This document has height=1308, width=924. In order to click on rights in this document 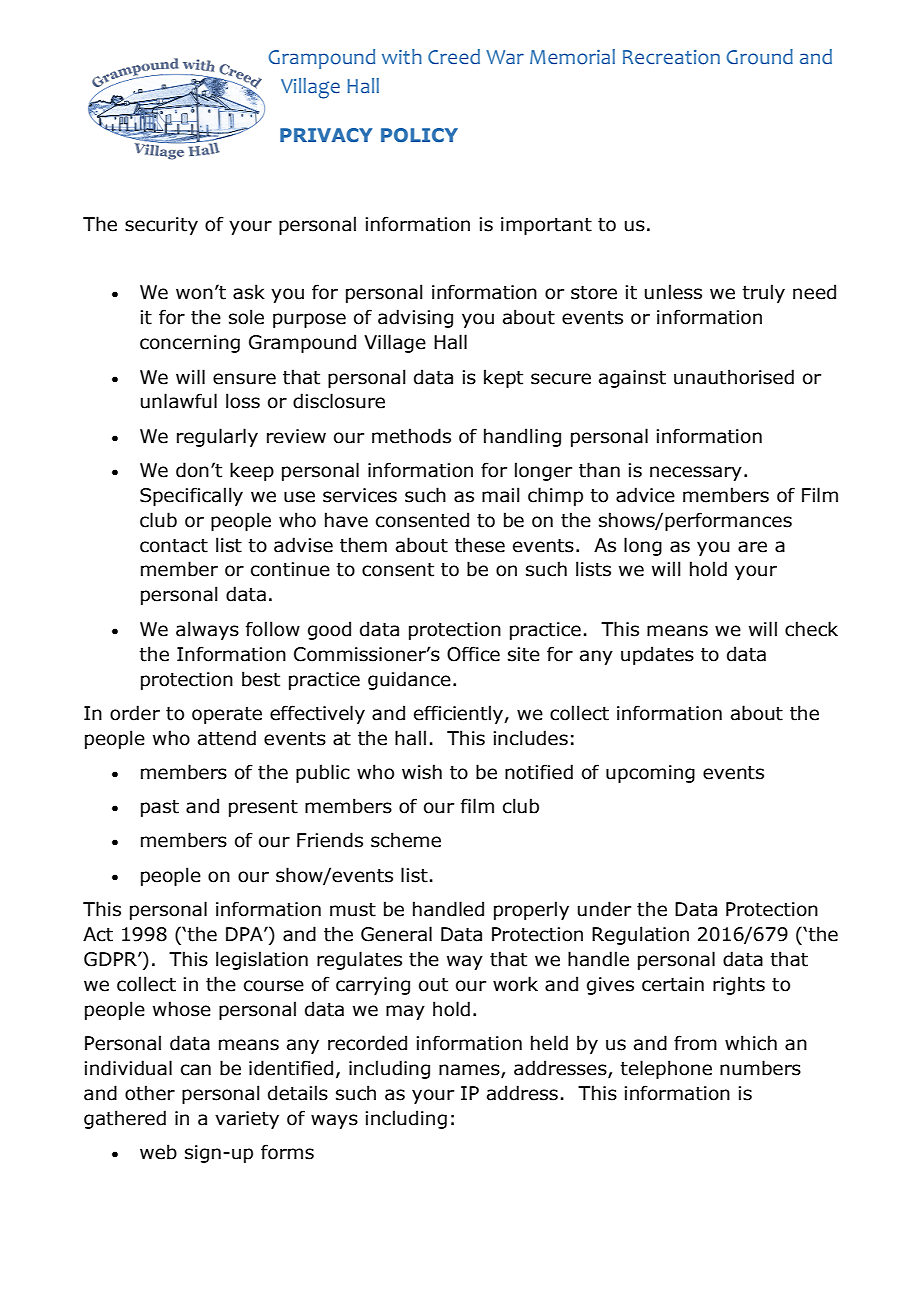, I will do `click(739, 985)`.
